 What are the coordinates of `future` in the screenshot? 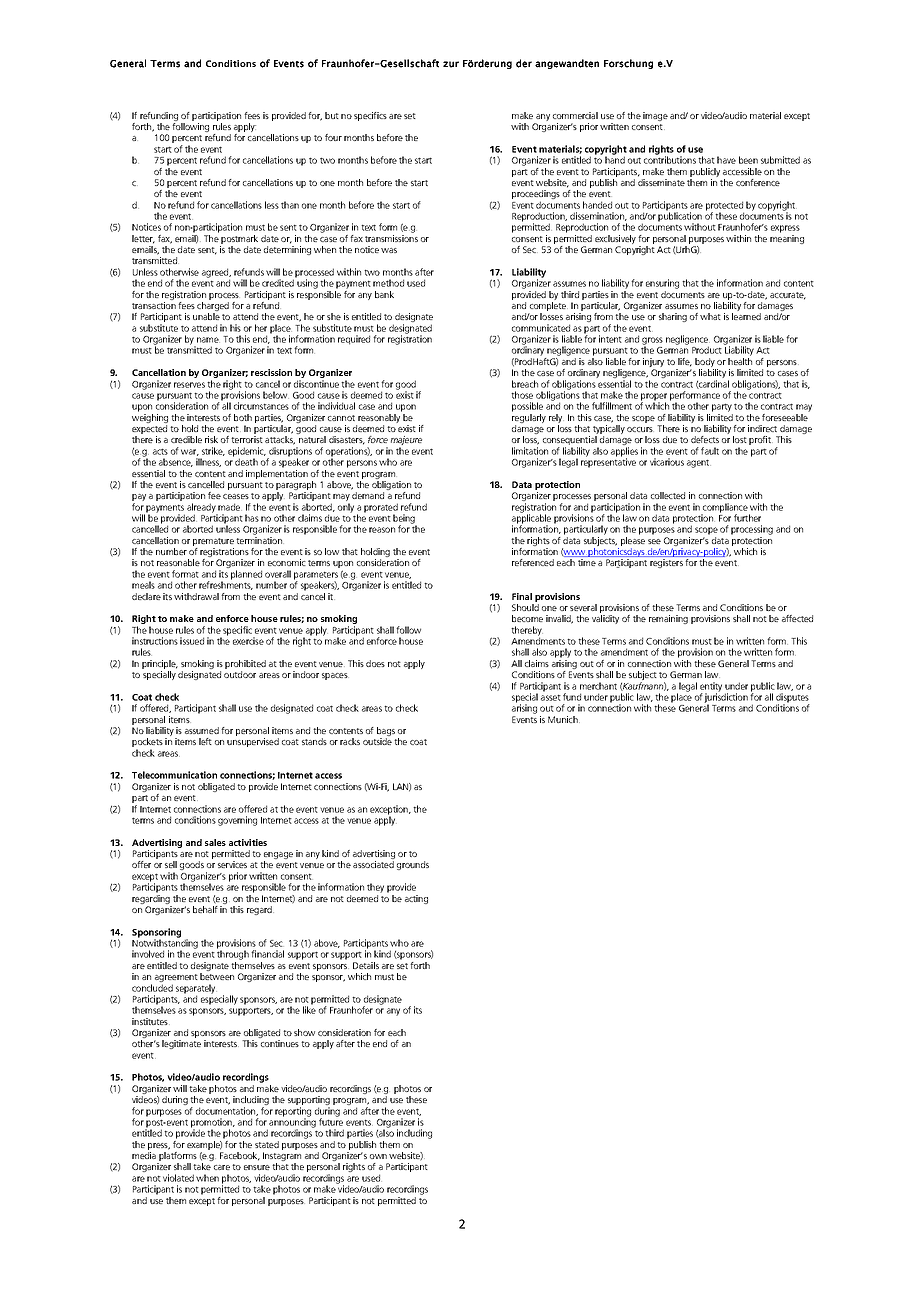 It's located at (331, 1121).
